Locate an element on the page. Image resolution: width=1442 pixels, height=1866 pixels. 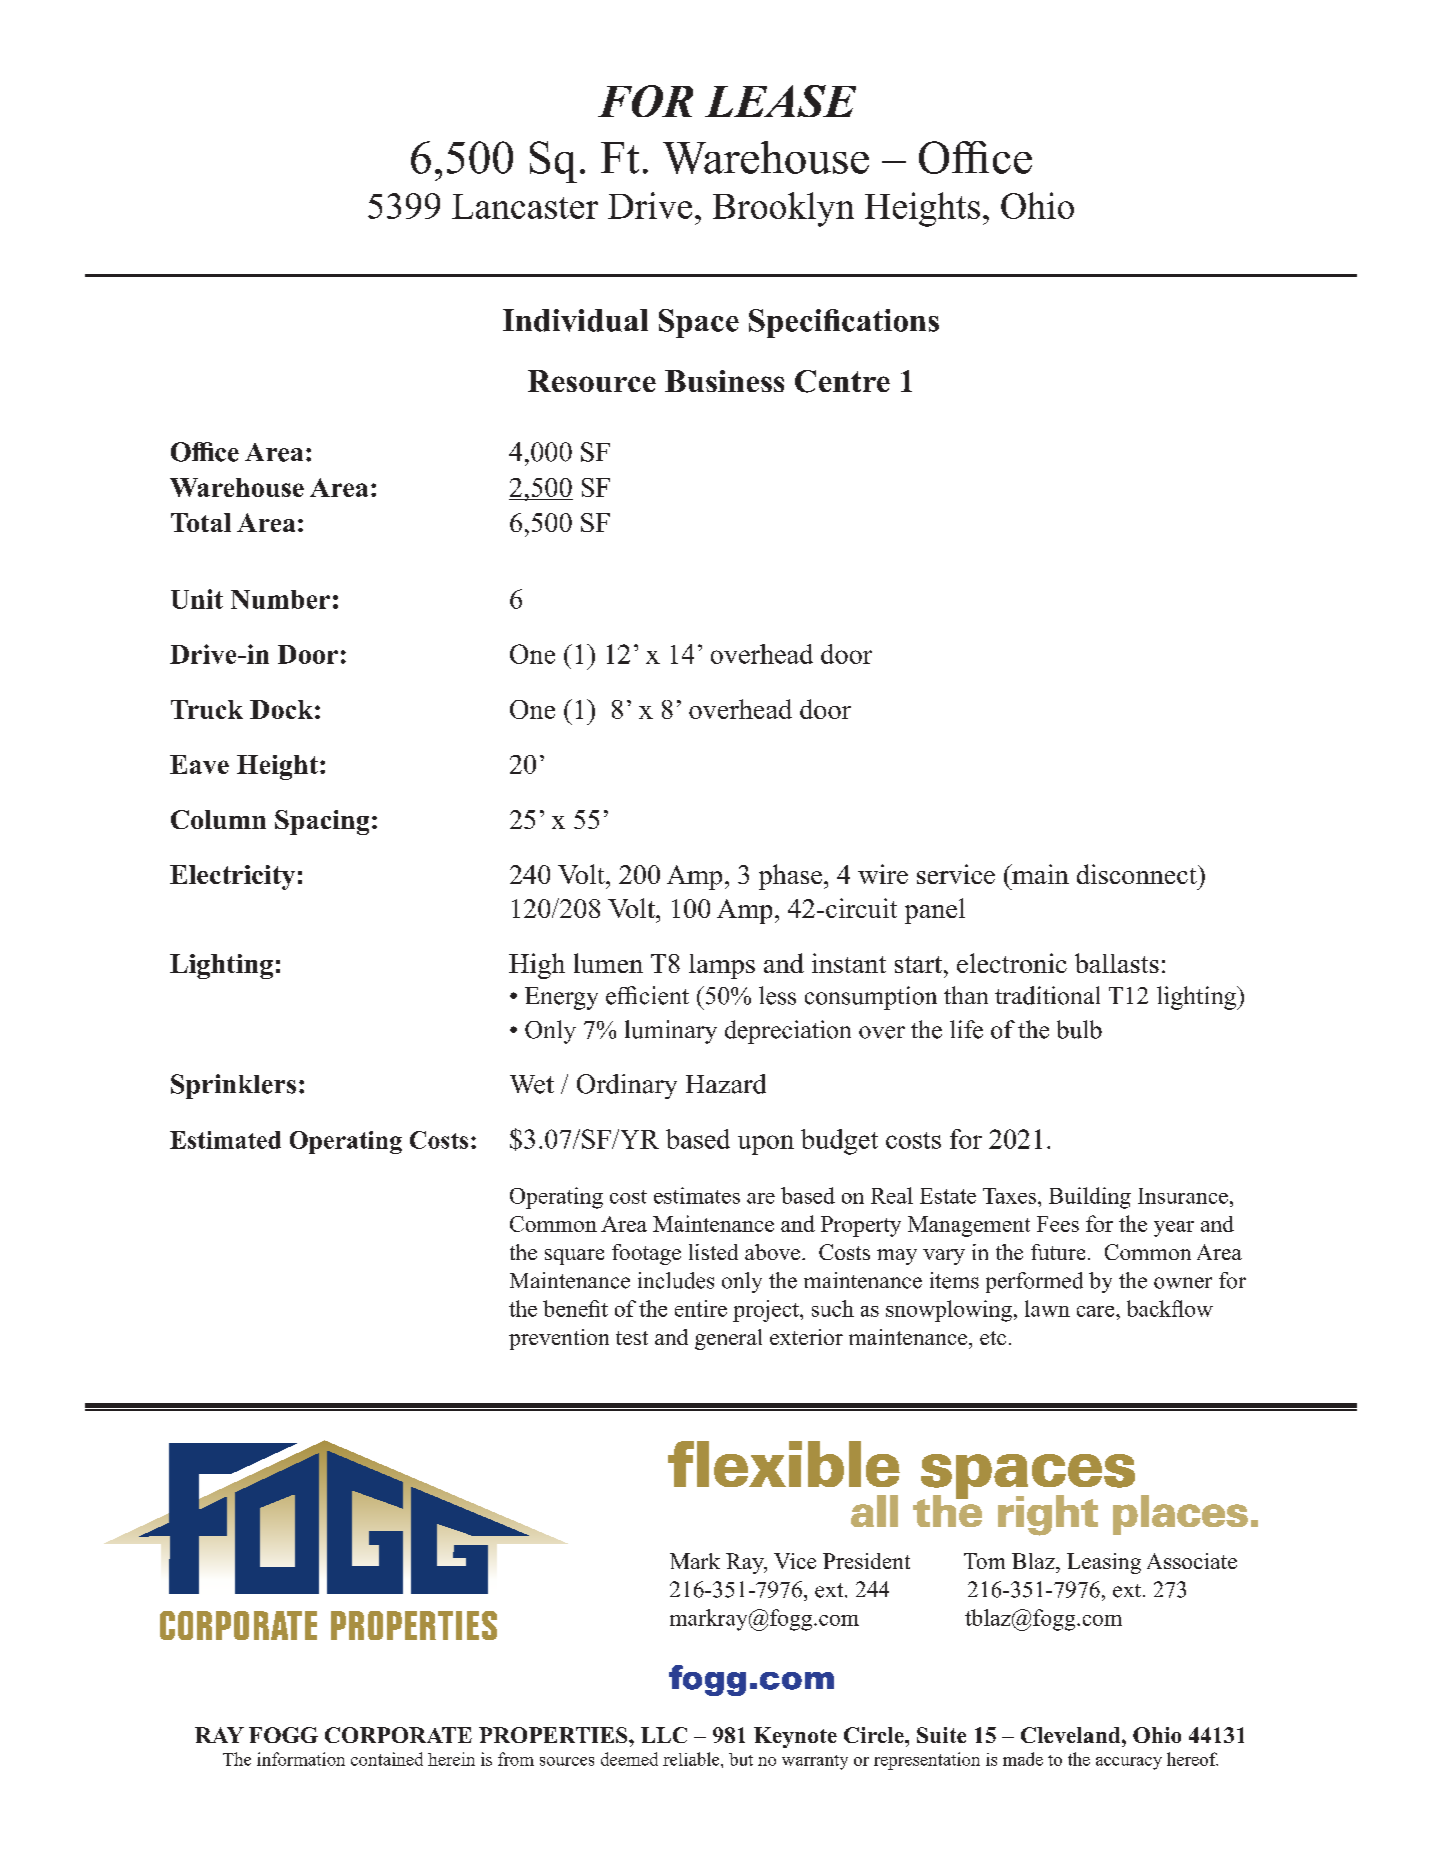
information is located at coordinates (301, 1759).
